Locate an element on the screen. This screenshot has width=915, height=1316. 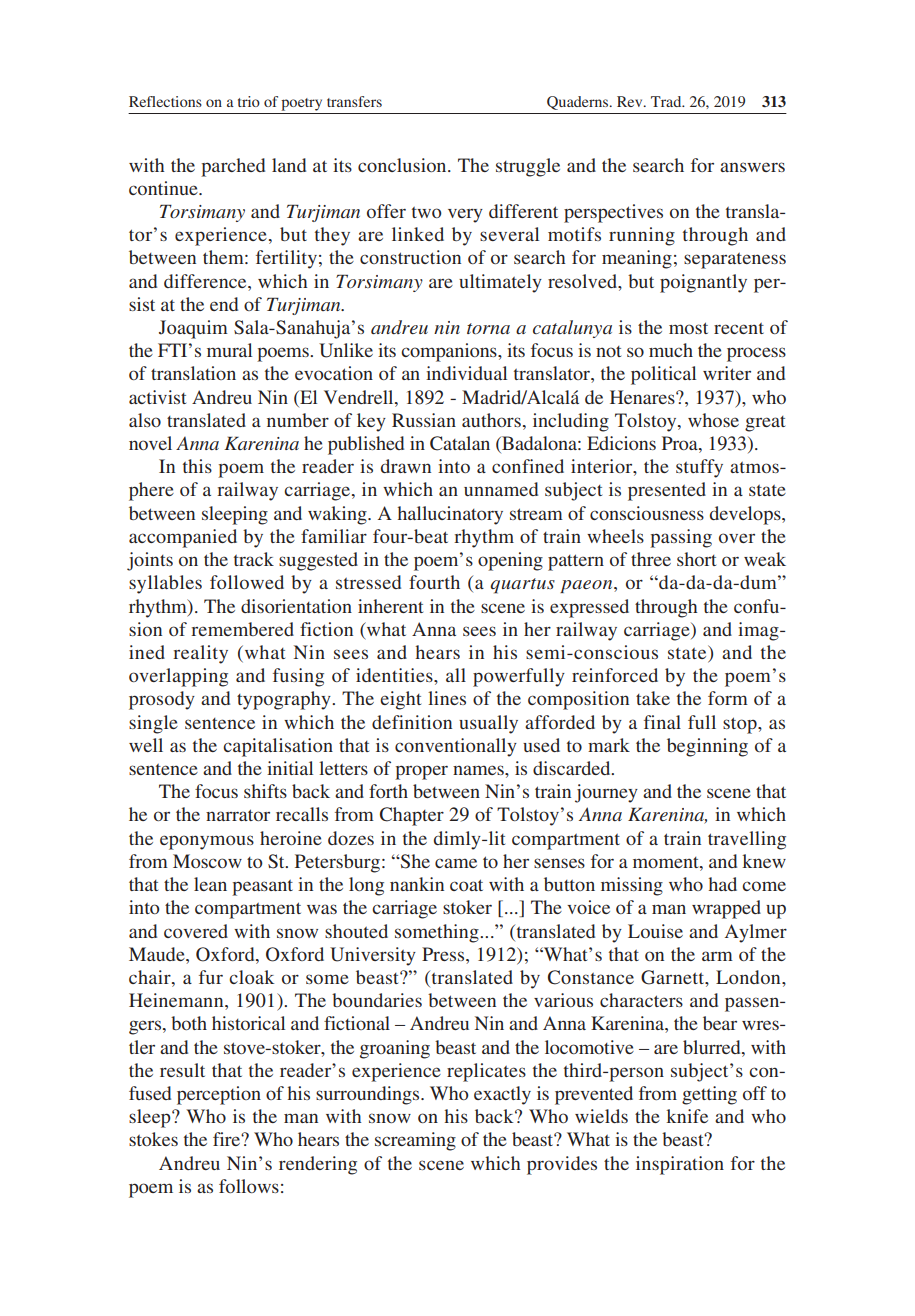
lines is located at coordinates (447, 698).
